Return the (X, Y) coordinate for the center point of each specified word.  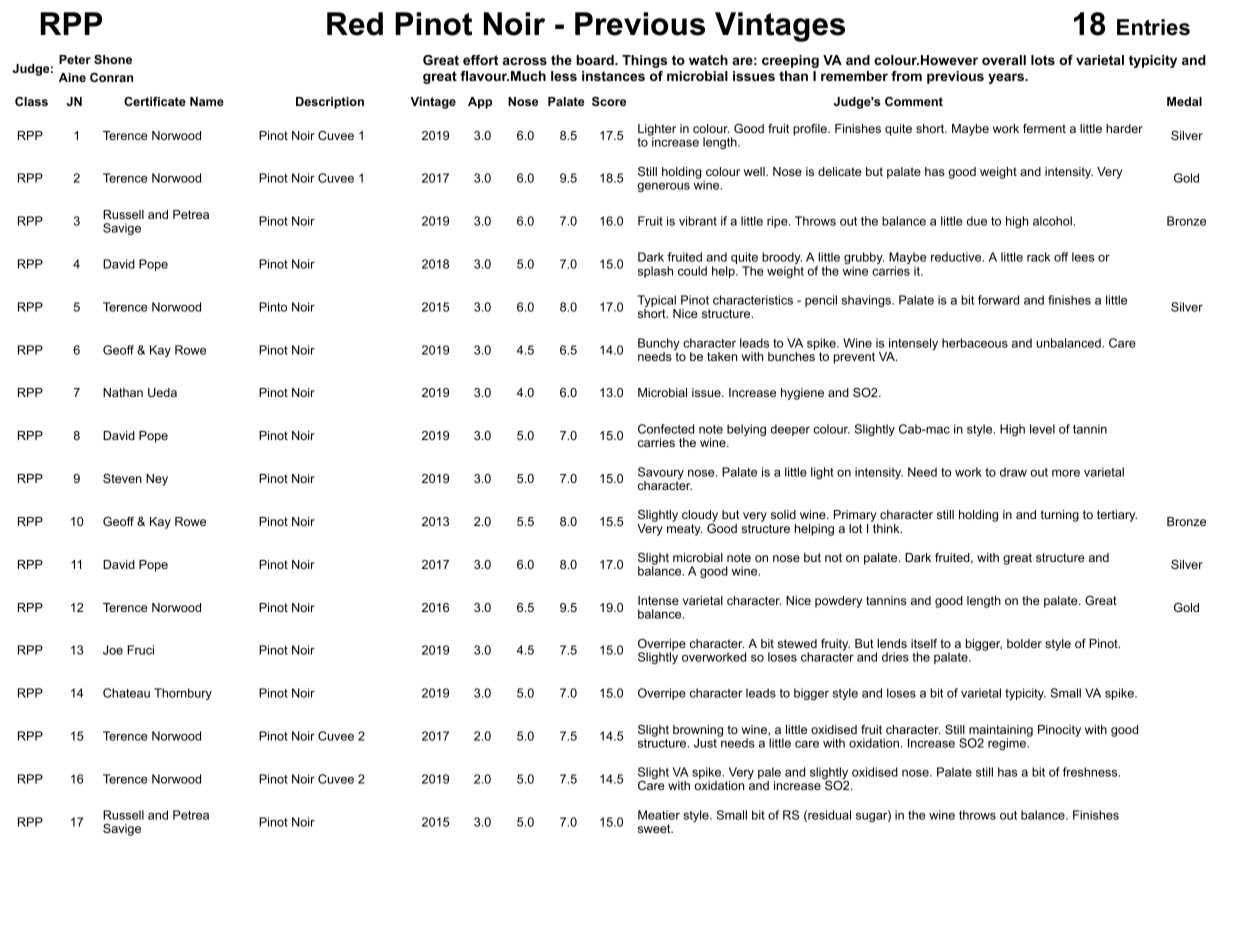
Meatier (659, 815)
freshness (1091, 772)
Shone (113, 59)
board (596, 60)
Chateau (126, 693)
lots (1043, 60)
